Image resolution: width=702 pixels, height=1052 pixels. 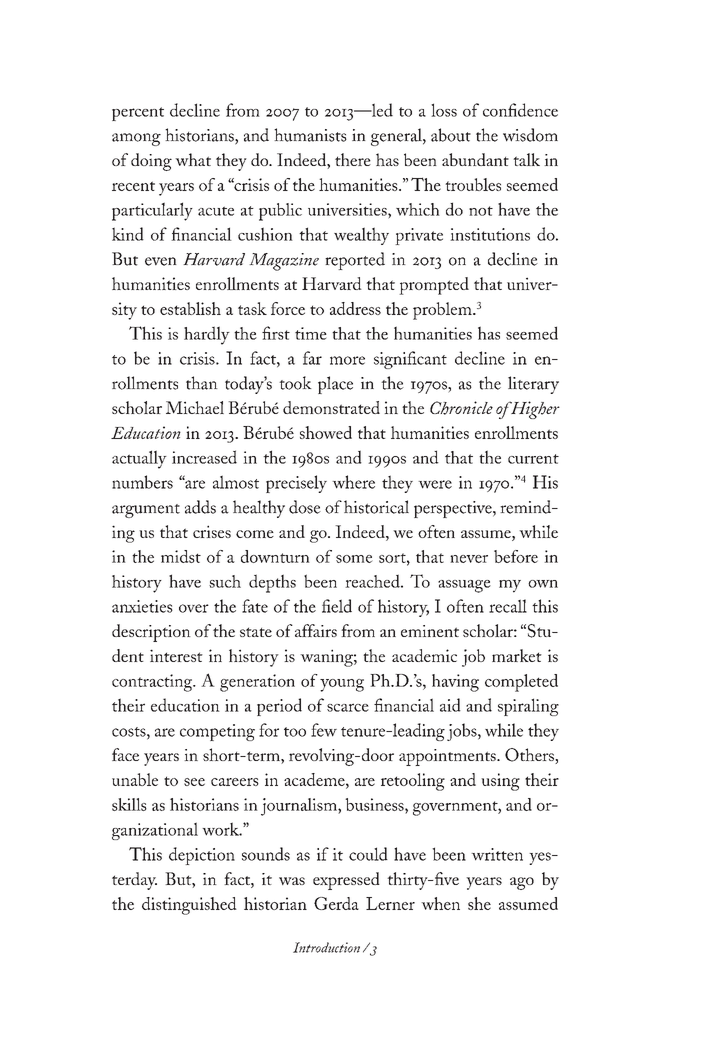 I want to click on distinguished, so click(x=189, y=906).
